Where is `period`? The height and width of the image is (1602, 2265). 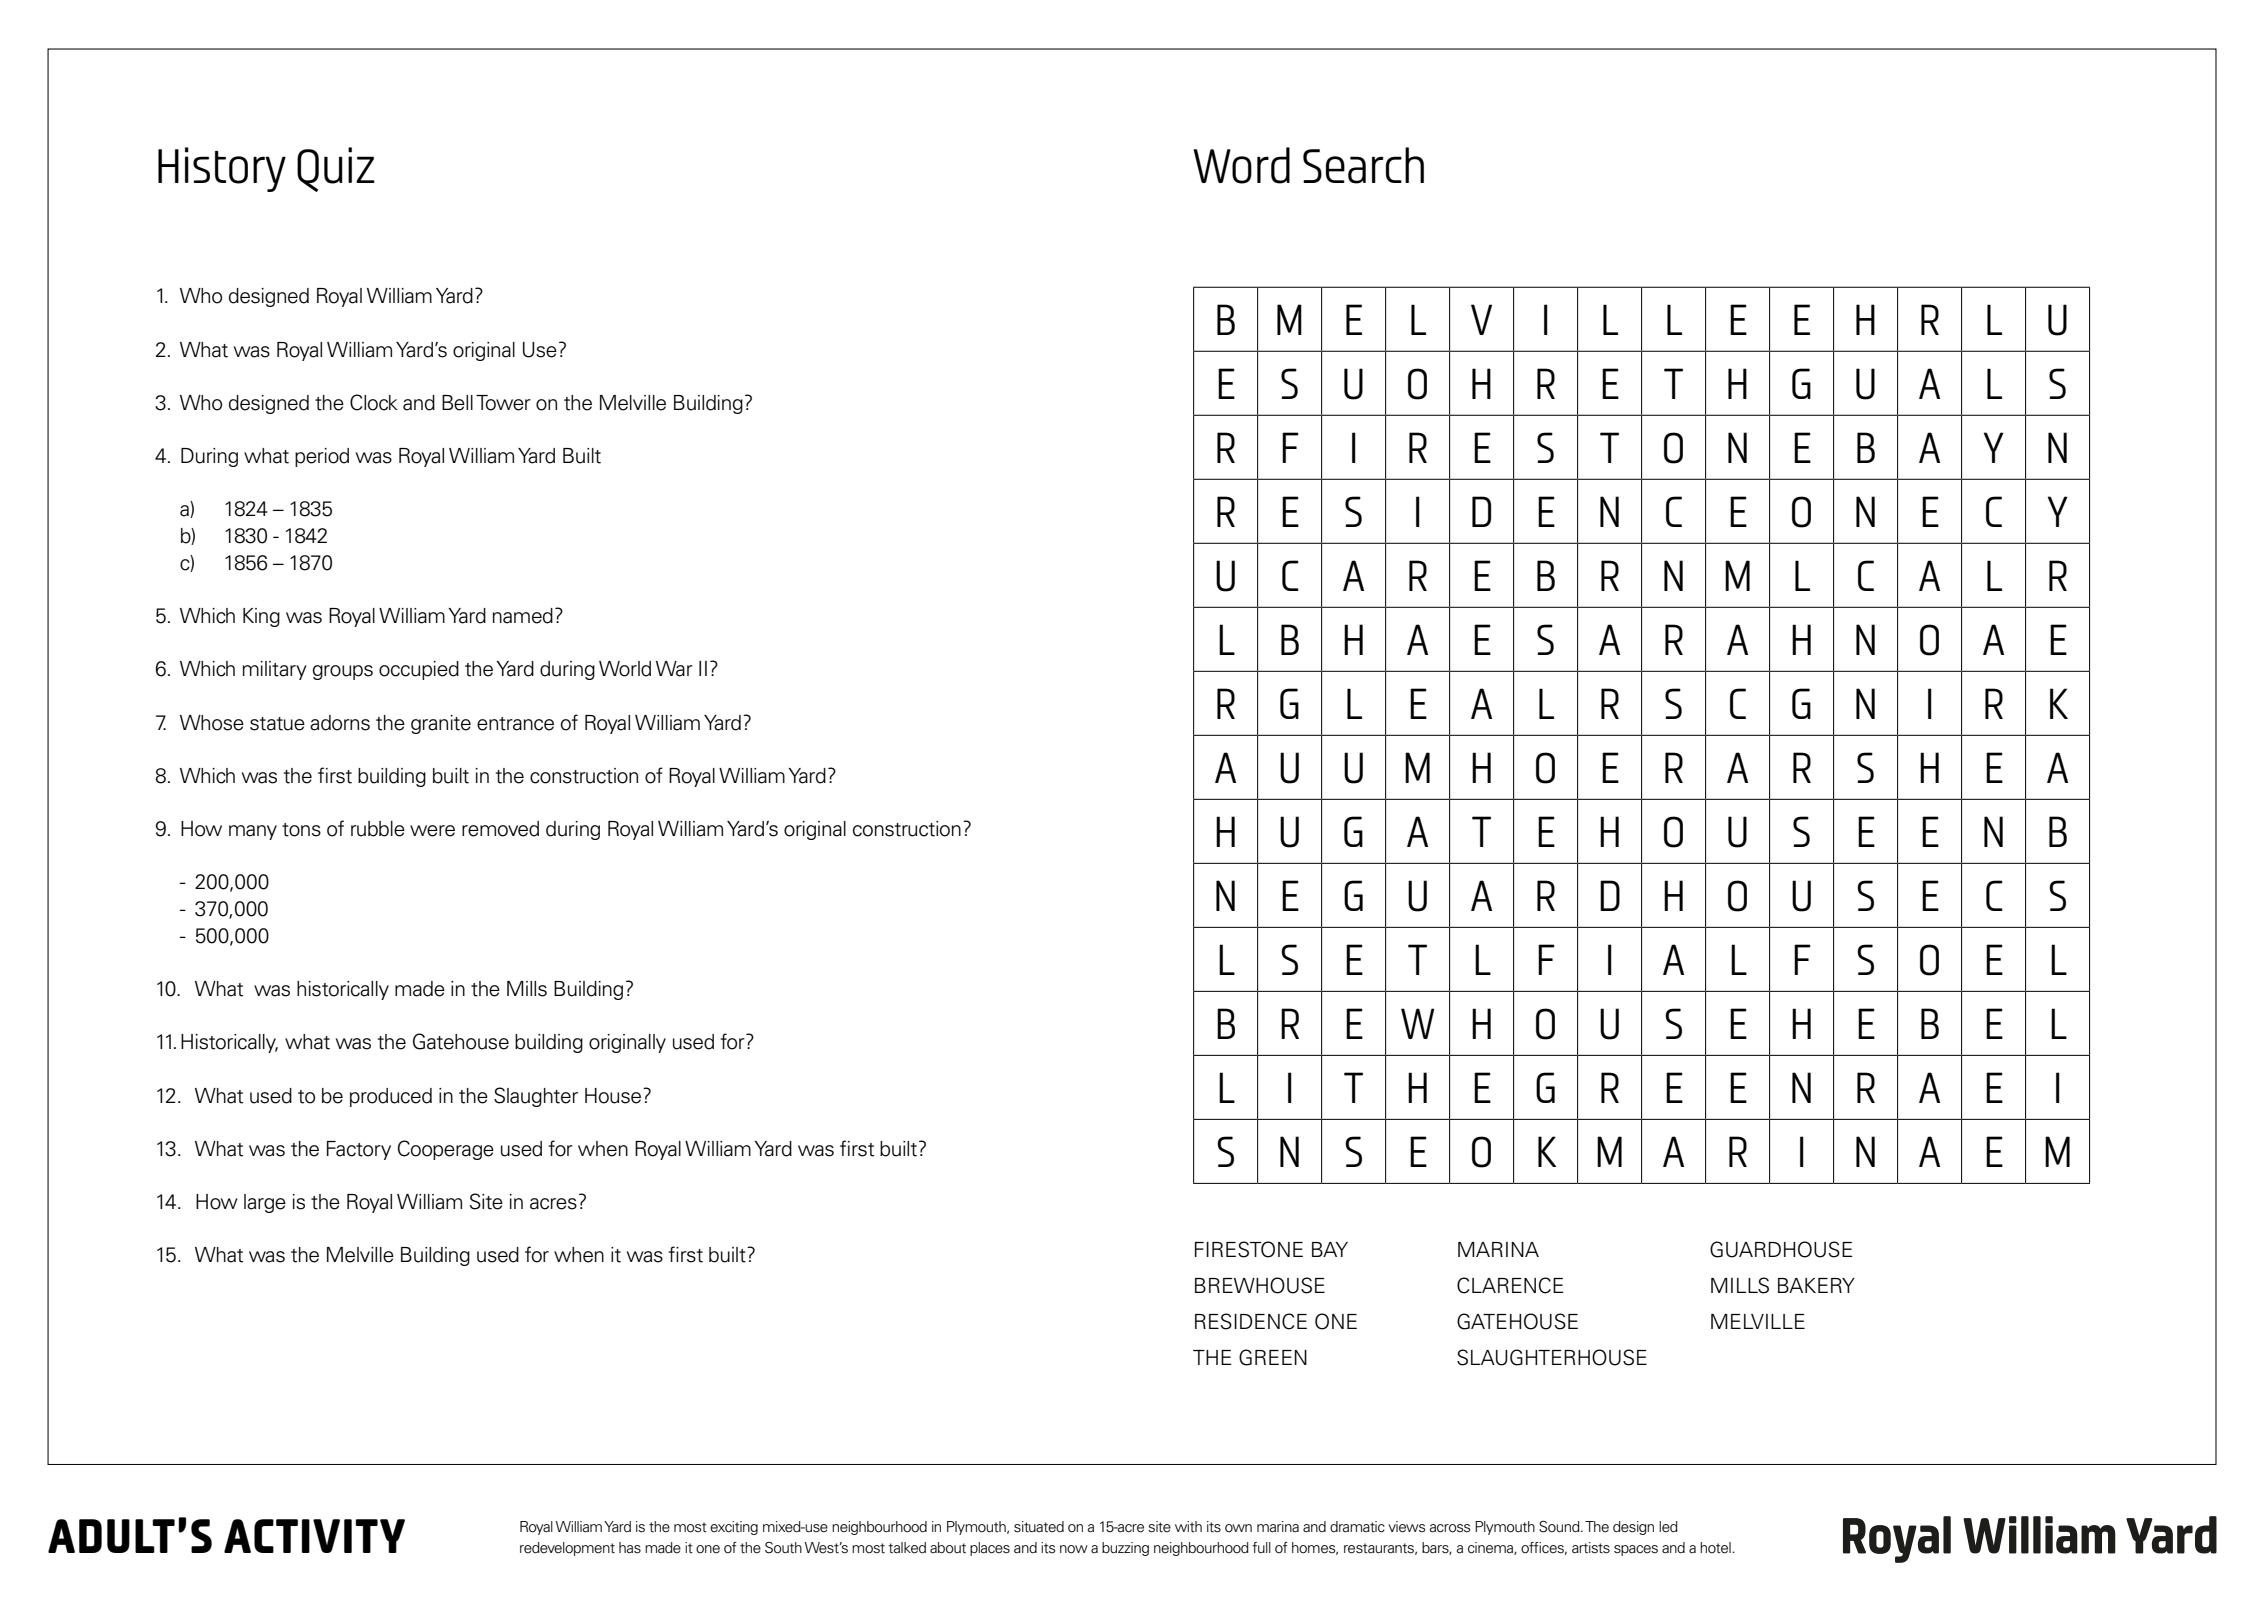 period is located at coordinates (322, 457).
